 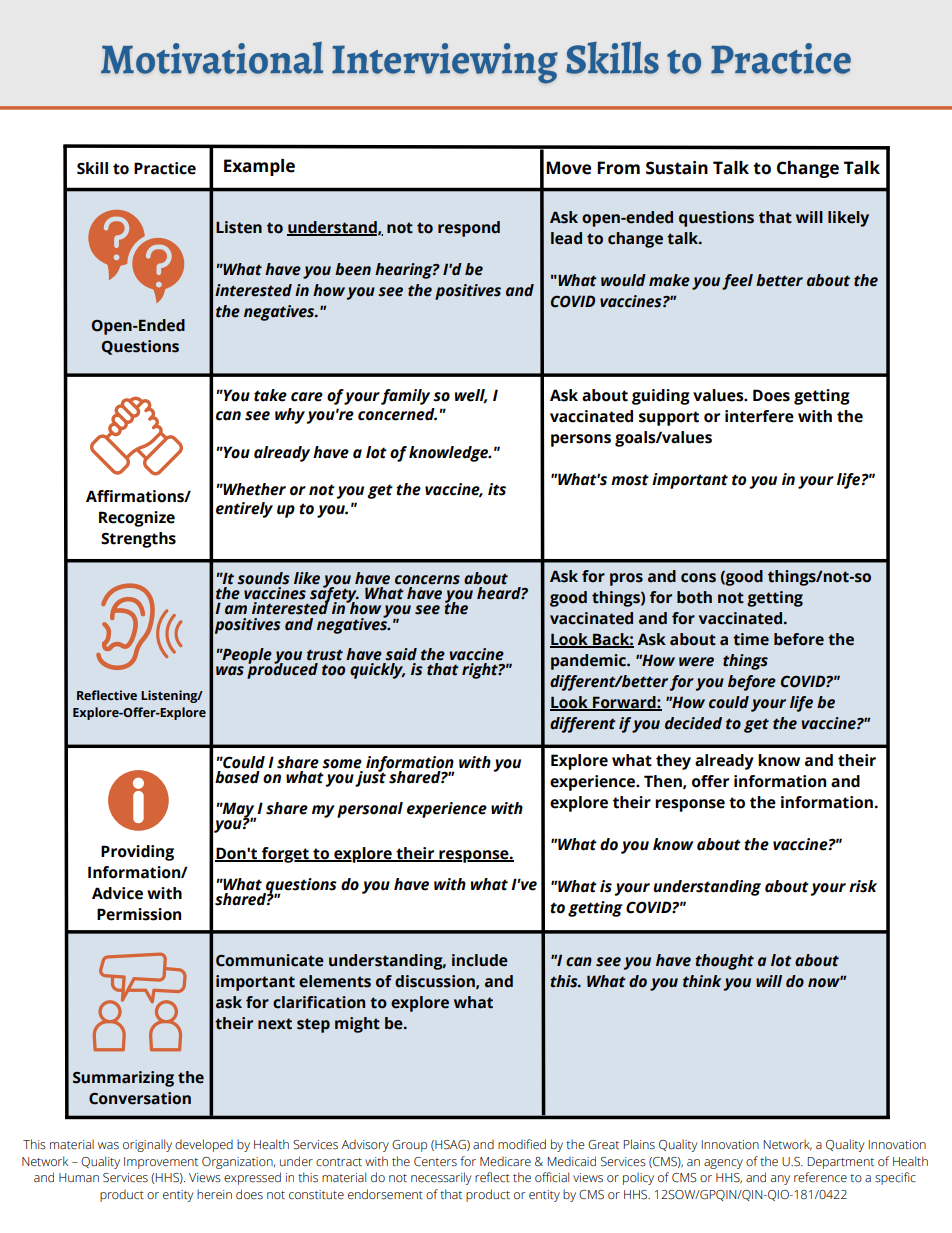 What do you see at coordinates (139, 914) in the page?
I see `Permission` at bounding box center [139, 914].
